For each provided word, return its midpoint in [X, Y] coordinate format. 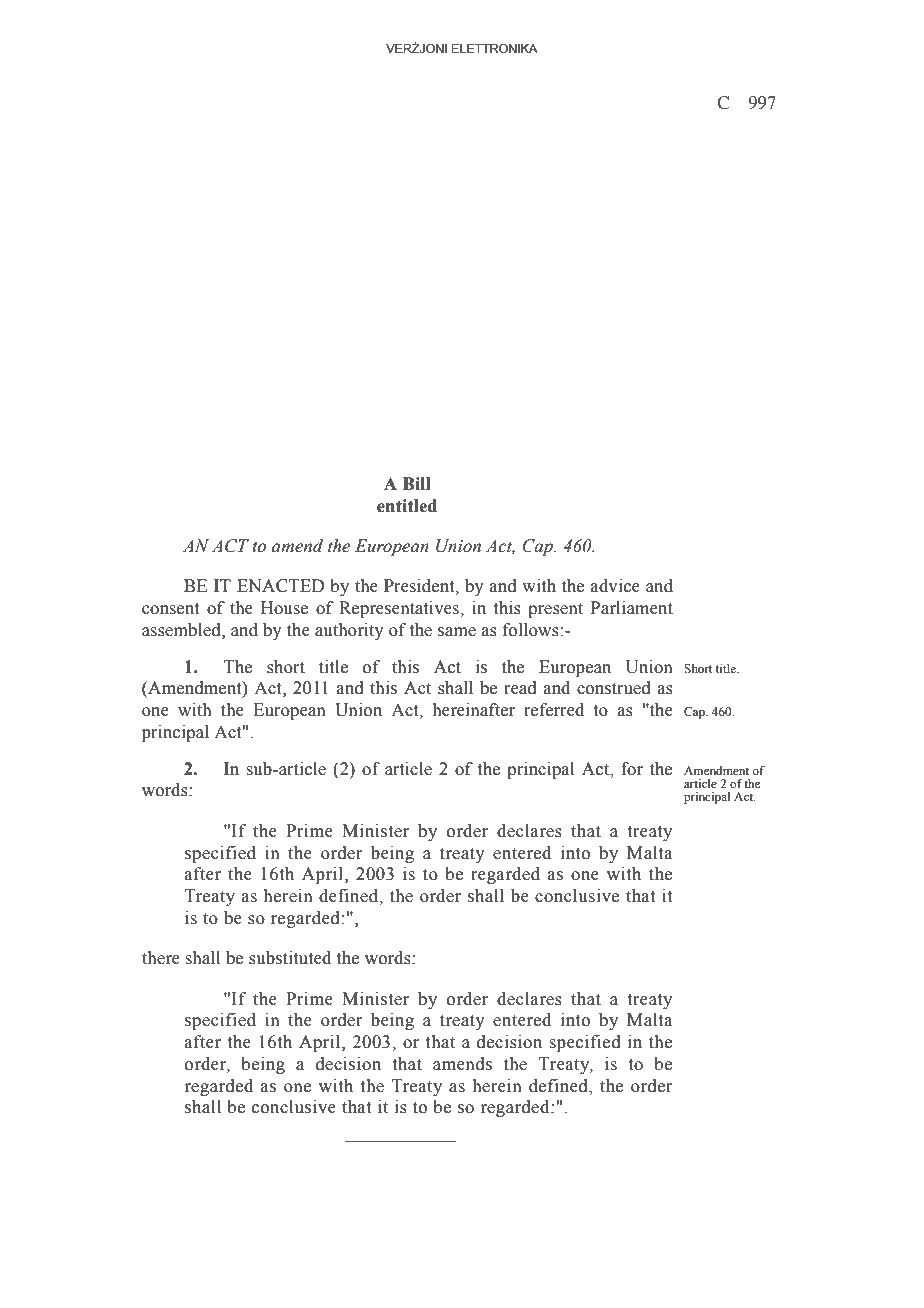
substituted [290, 958]
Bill [417, 483]
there [161, 958]
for [632, 769]
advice [615, 586]
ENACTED [280, 586]
